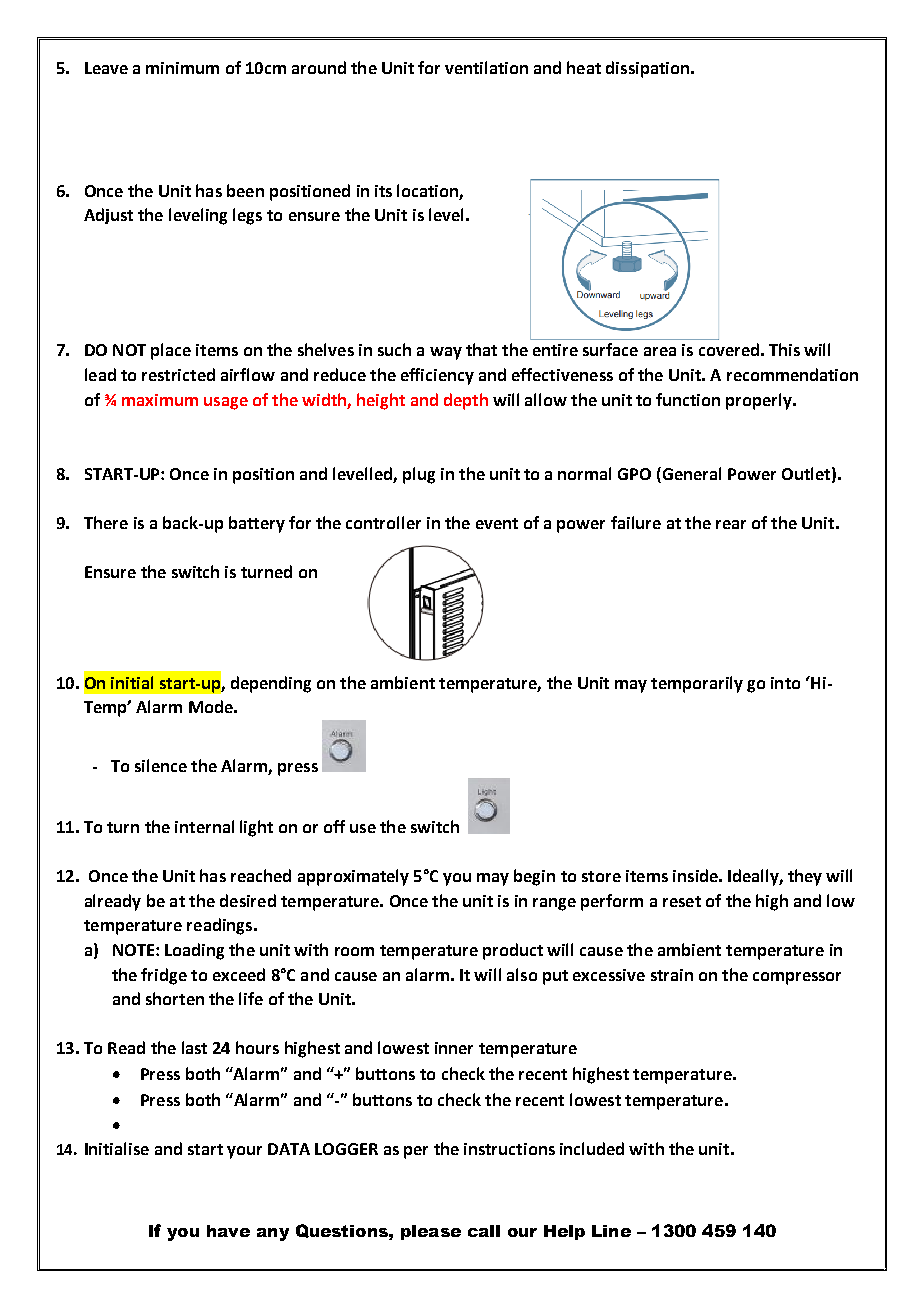 This page has width=924, height=1308. I want to click on event, so click(497, 523).
